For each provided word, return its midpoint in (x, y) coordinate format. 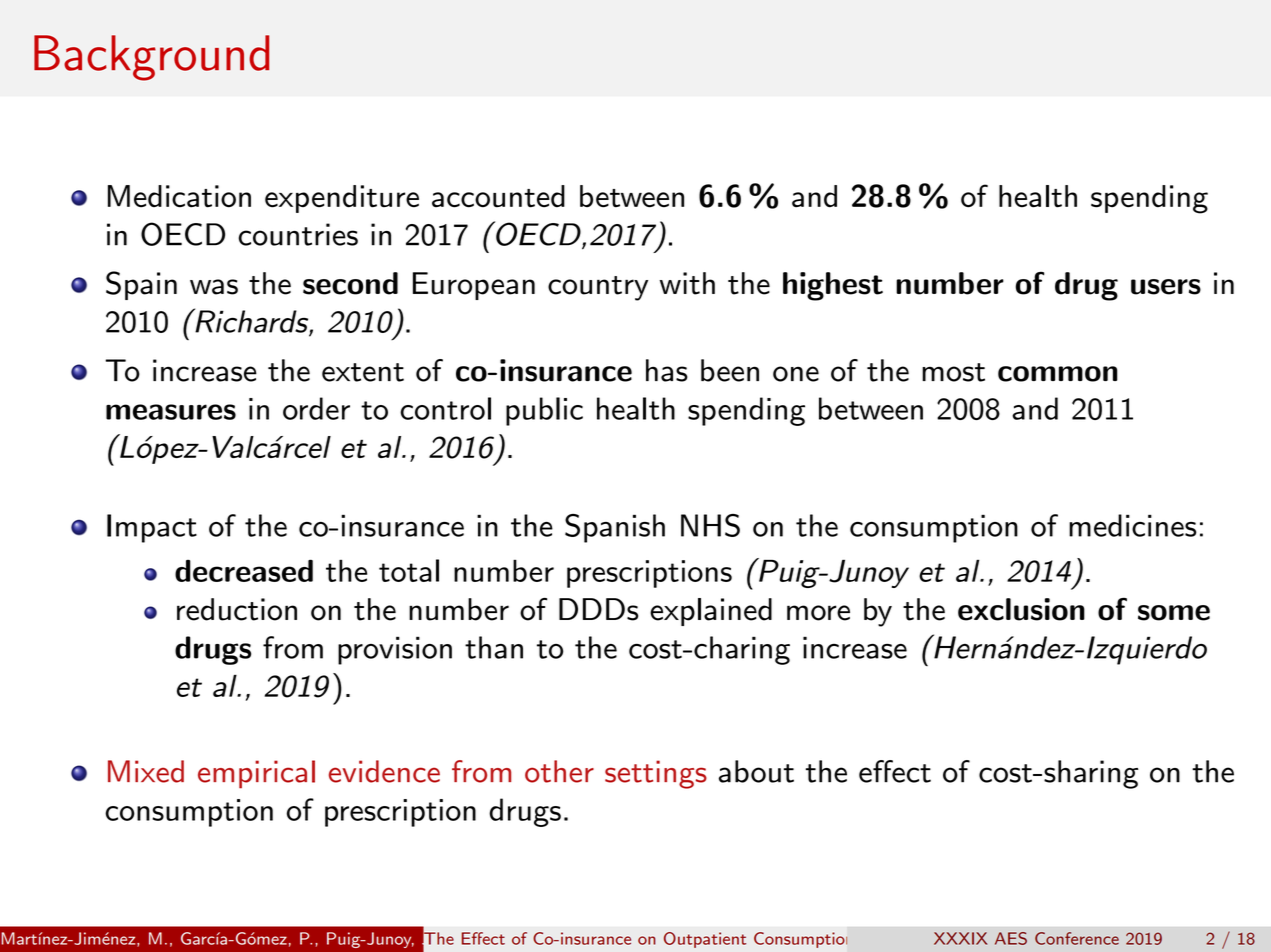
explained (711, 612)
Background (151, 58)
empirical (256, 774)
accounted (498, 196)
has (667, 370)
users (1166, 287)
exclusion (1021, 609)
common (1058, 374)
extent (363, 372)
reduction (237, 609)
